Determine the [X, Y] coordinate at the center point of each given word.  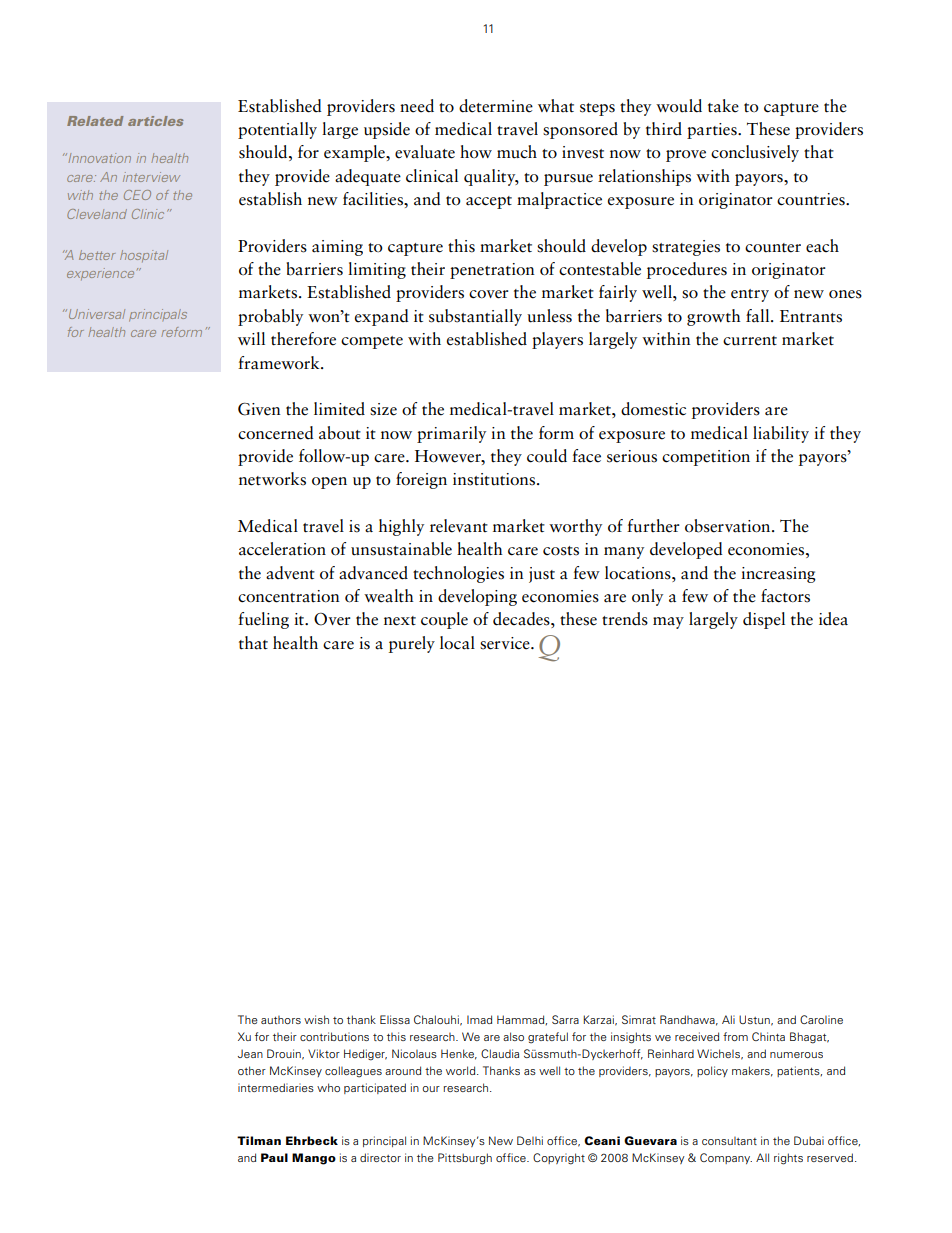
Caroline [821, 1019]
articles [156, 121]
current [750, 341]
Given [259, 409]
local [457, 643]
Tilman [259, 1140]
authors [281, 1020]
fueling [263, 620]
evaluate [425, 152]
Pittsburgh [465, 1159]
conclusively [755, 153]
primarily [451, 434]
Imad [479, 1019]
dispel [764, 620]
